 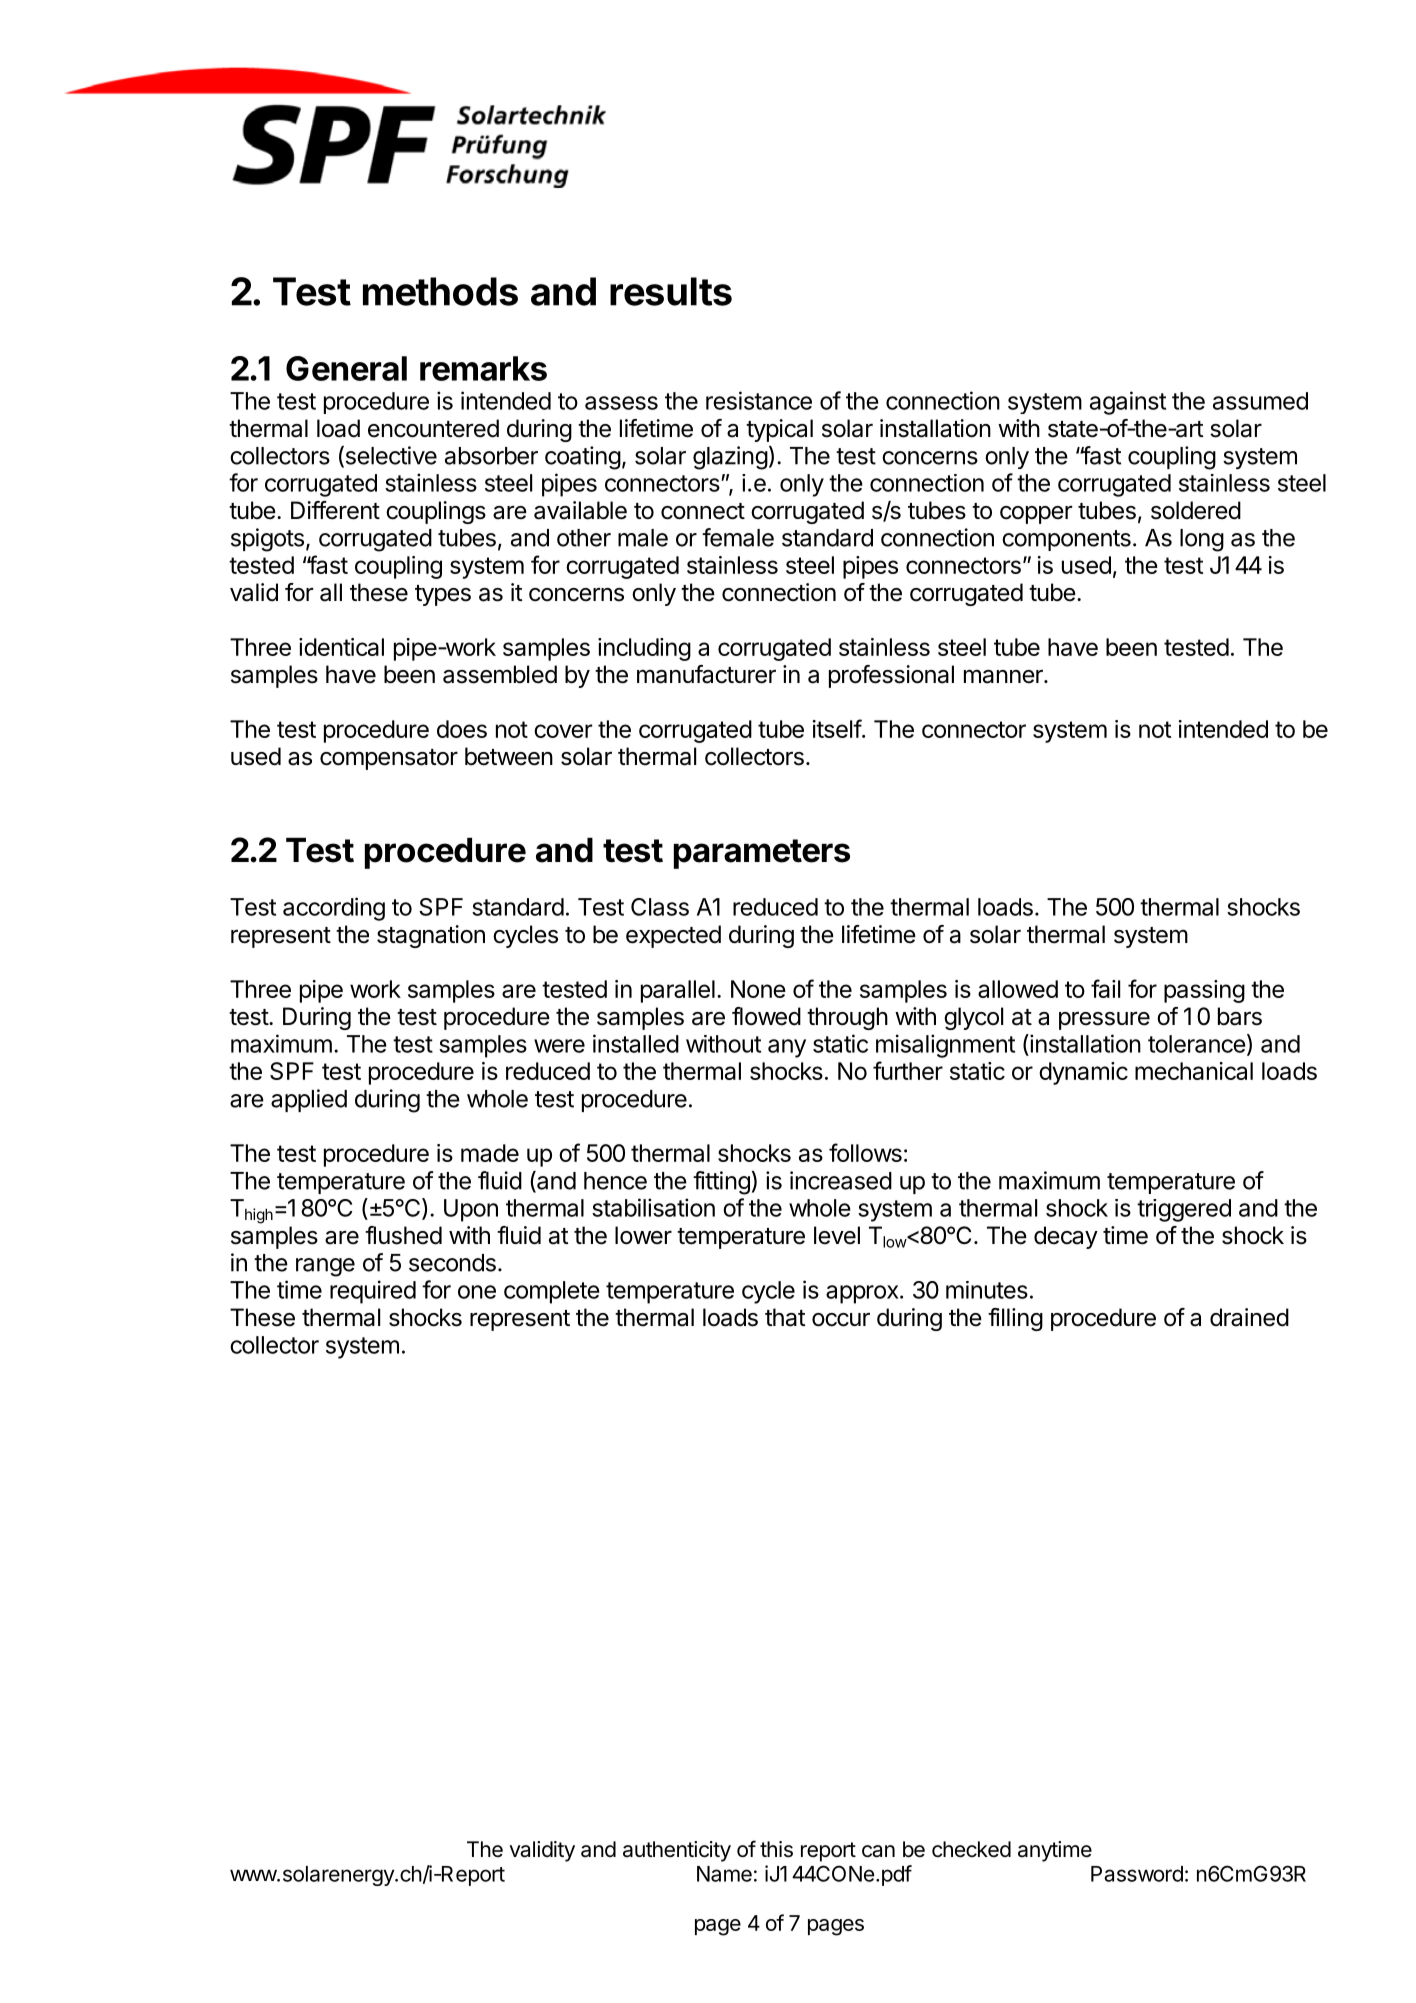 I want to click on General, so click(x=346, y=368).
